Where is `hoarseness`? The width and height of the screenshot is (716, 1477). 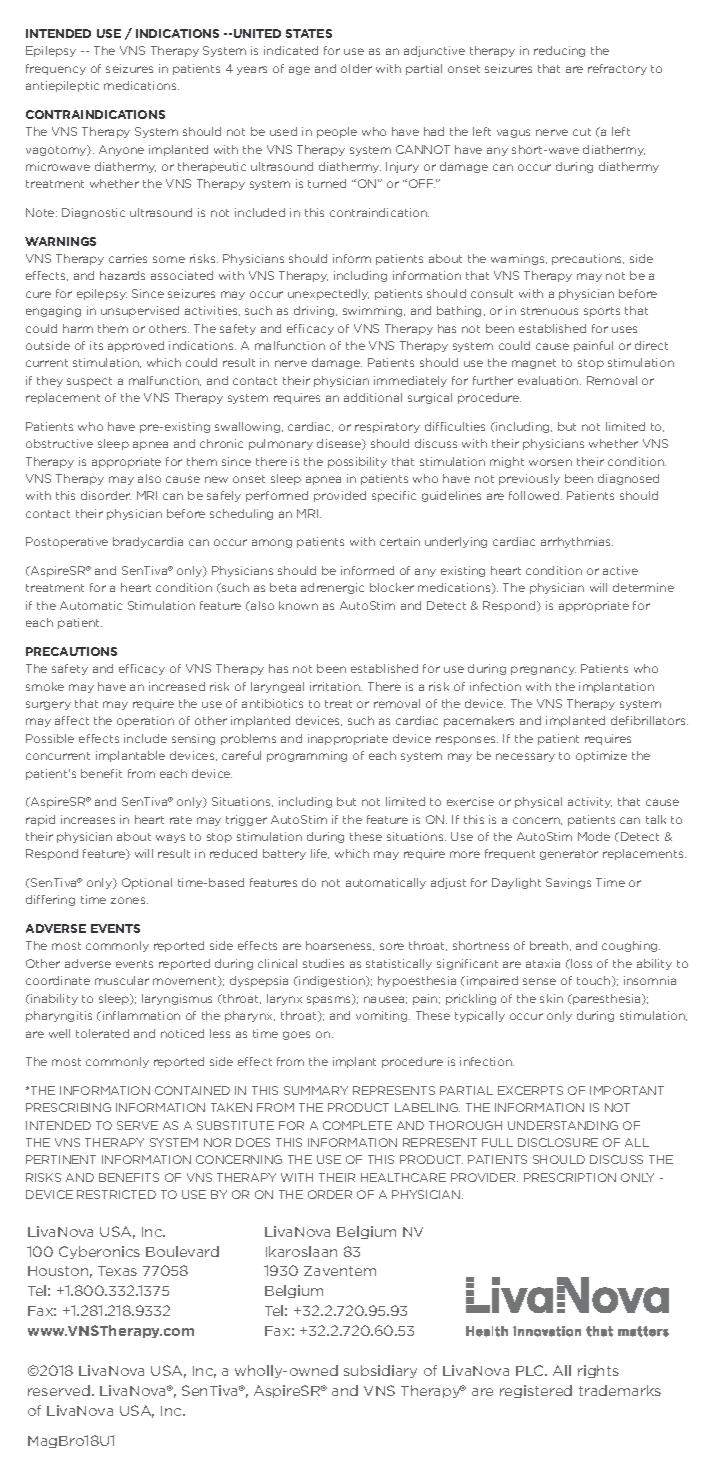 hoarseness is located at coordinates (340, 946).
